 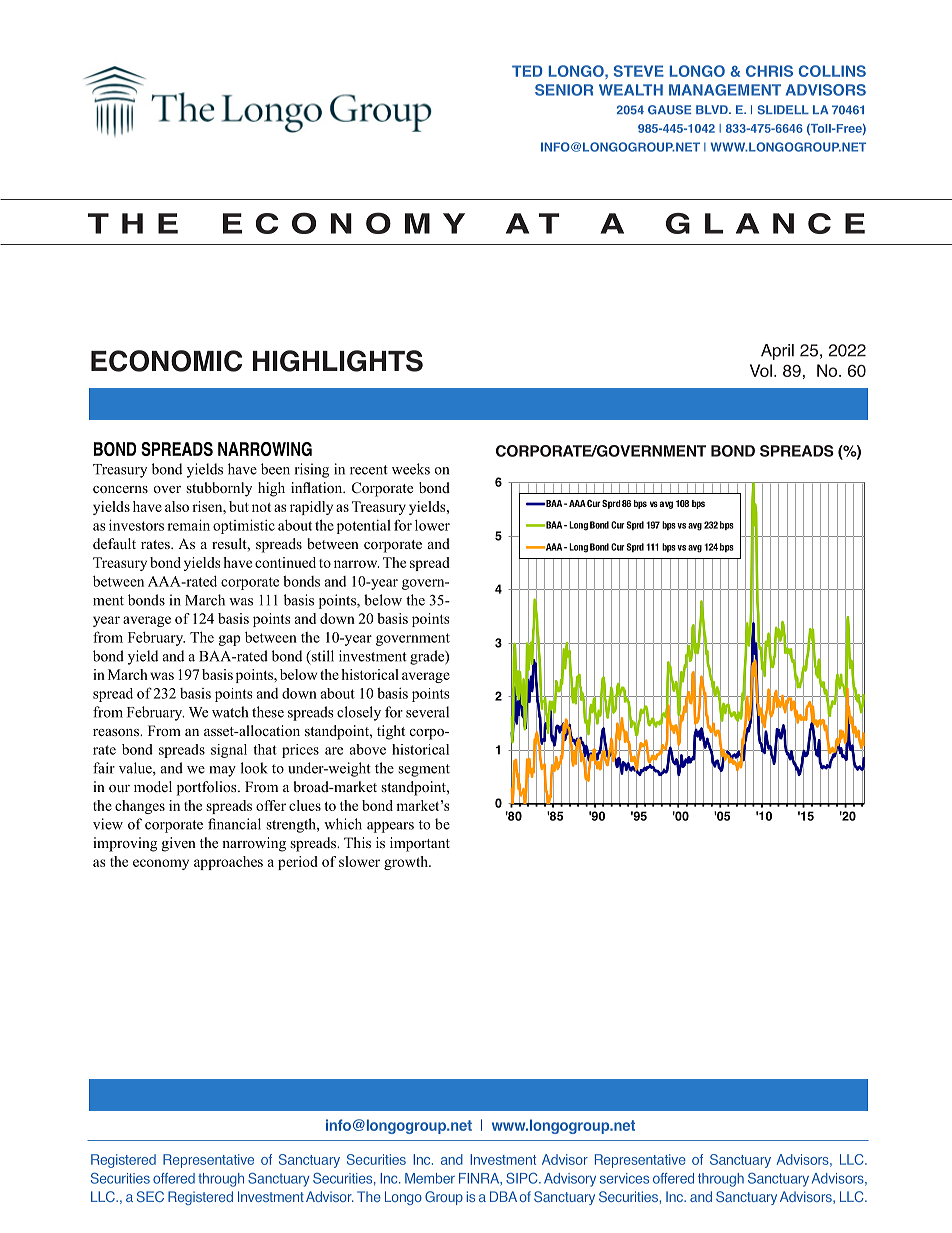 What do you see at coordinates (624, 1178) in the document?
I see `services` at bounding box center [624, 1178].
